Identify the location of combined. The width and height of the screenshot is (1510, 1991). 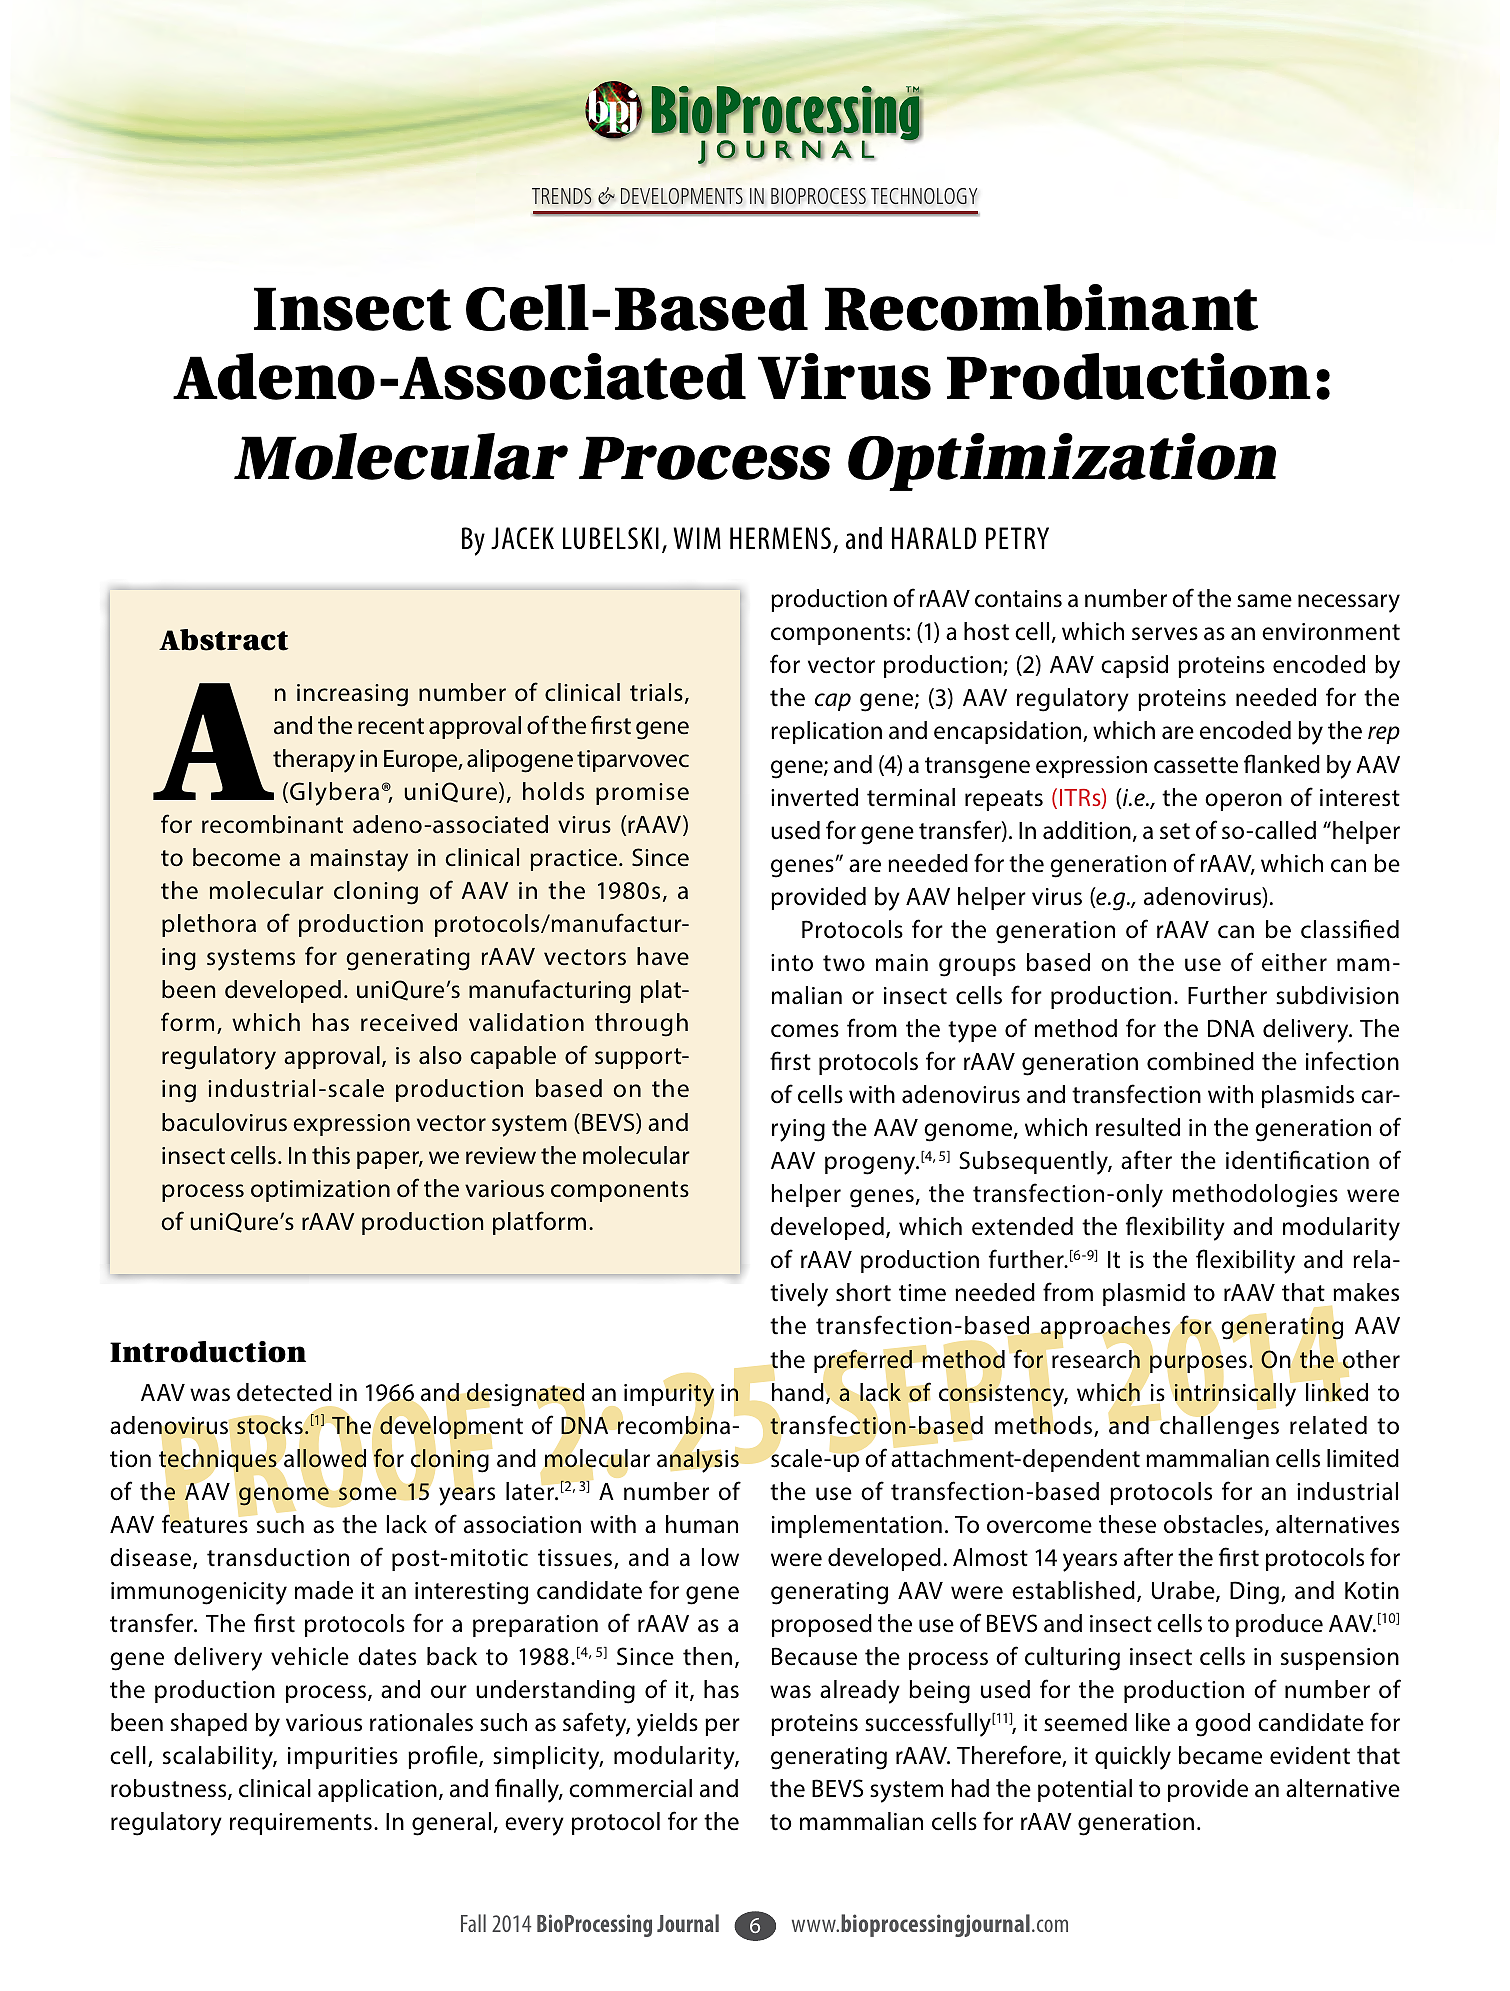
(1200, 1061).
